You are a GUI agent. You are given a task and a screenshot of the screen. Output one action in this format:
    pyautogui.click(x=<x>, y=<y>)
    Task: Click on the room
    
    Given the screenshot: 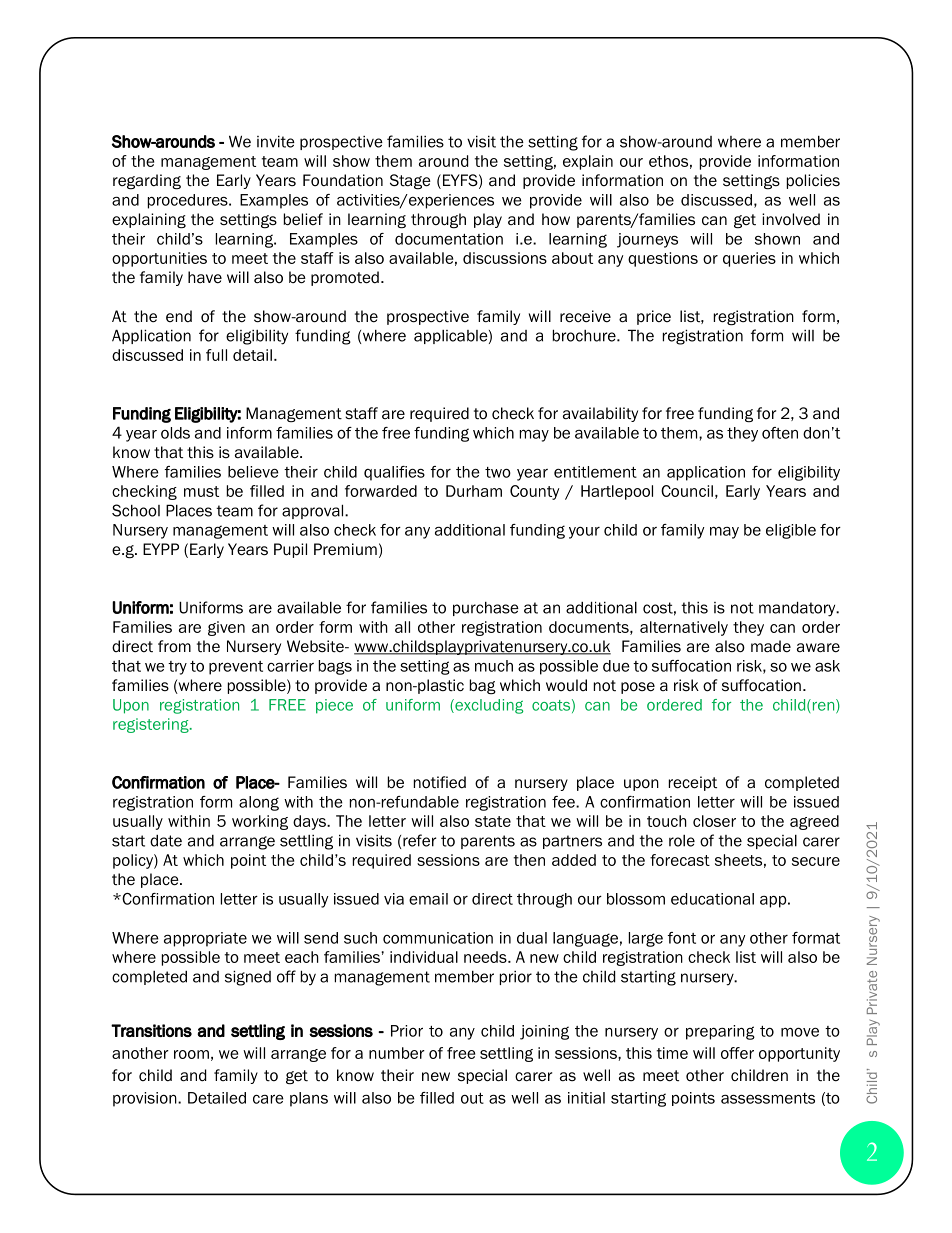 What is the action you would take?
    pyautogui.click(x=191, y=1054)
